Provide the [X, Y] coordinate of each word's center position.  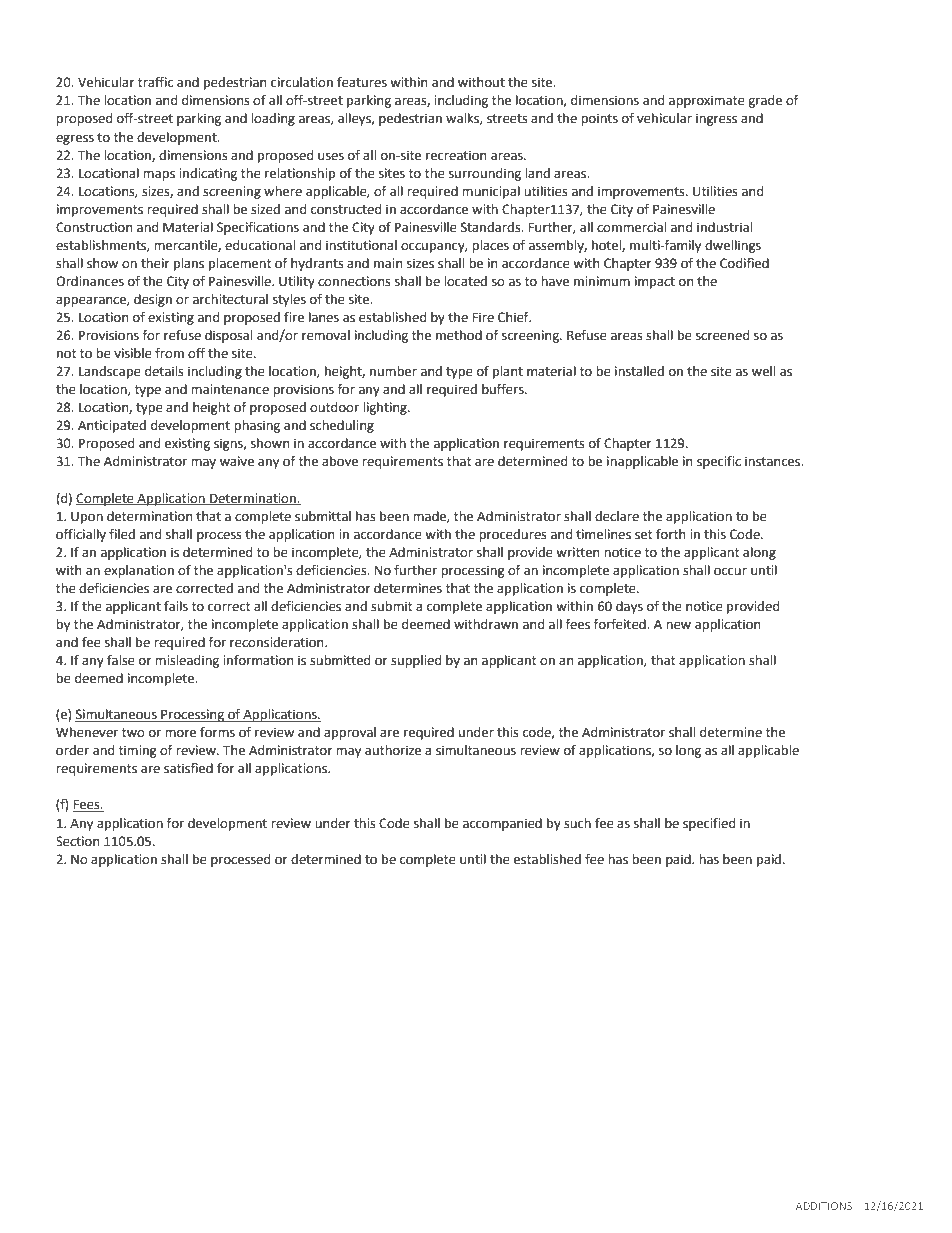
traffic [155, 82]
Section [77, 841]
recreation [456, 155]
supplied [416, 661]
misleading [187, 661]
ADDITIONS [823, 1206]
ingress [716, 119]
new [678, 626]
